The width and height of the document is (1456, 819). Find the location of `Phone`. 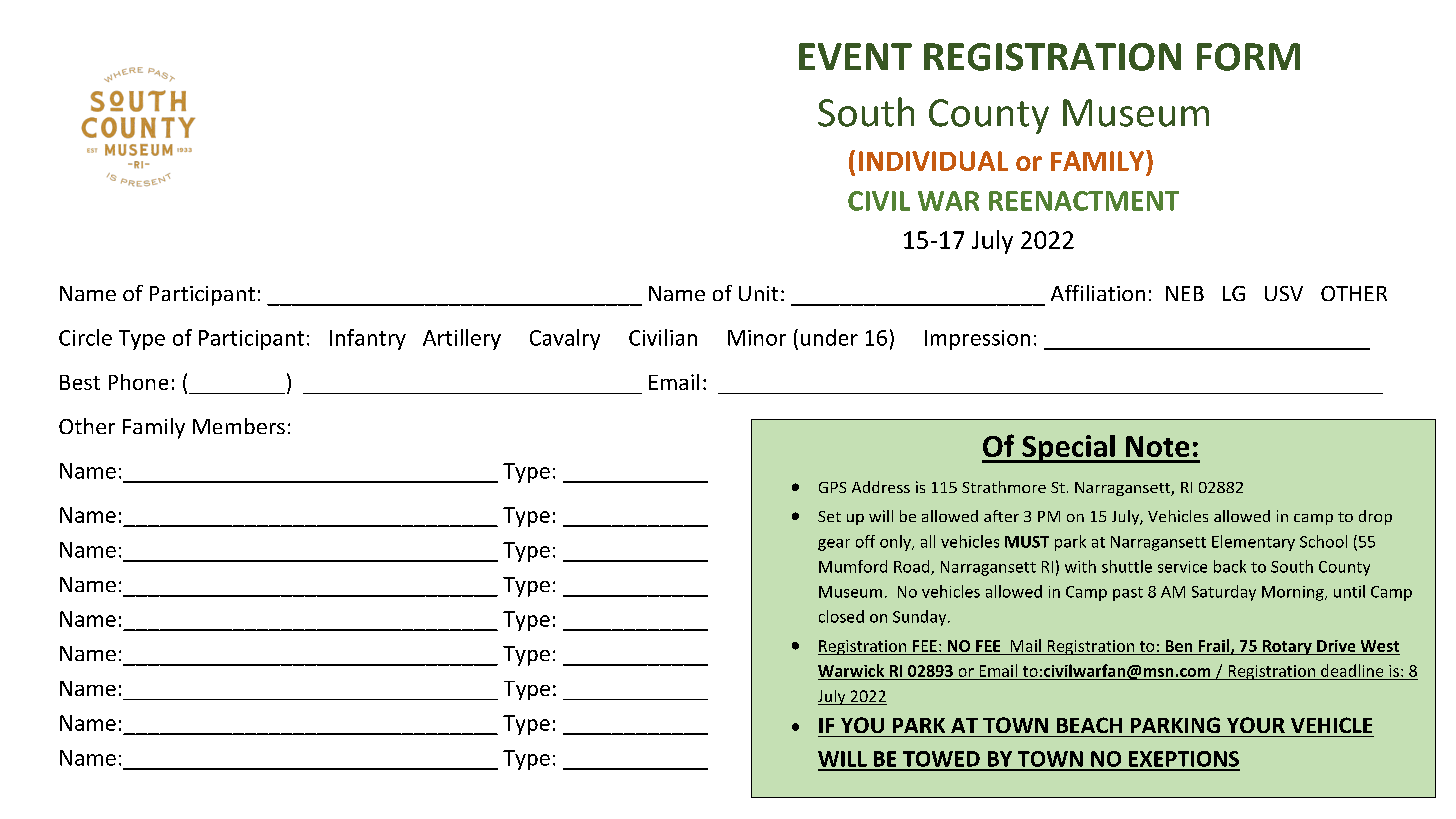

Phone is located at coordinates (138, 382).
